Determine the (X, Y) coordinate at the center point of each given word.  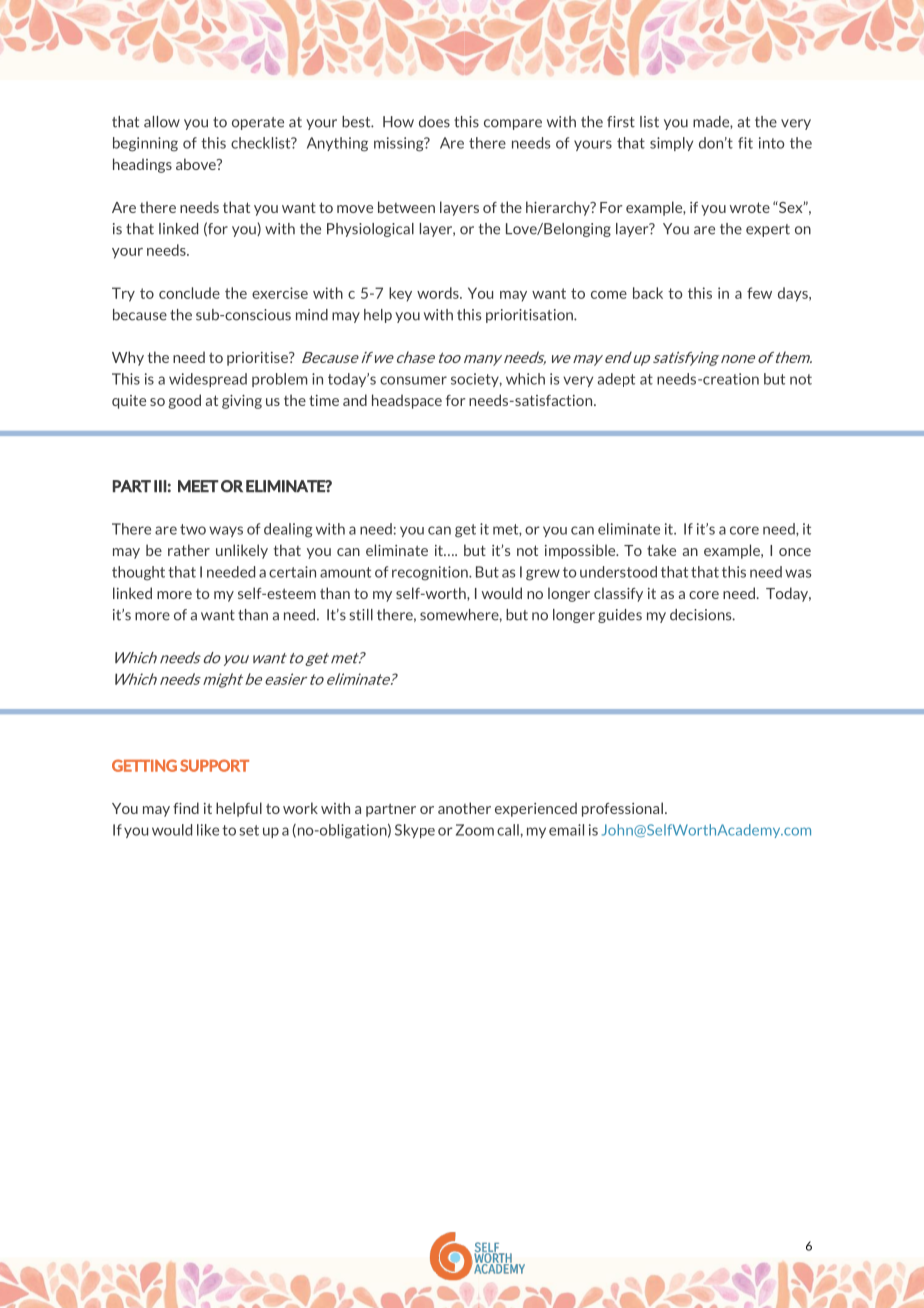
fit (745, 143)
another (464, 808)
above (197, 164)
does (434, 122)
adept (616, 380)
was (798, 573)
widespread (208, 380)
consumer (413, 380)
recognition (431, 573)
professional (622, 809)
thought (138, 573)
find (186, 808)
